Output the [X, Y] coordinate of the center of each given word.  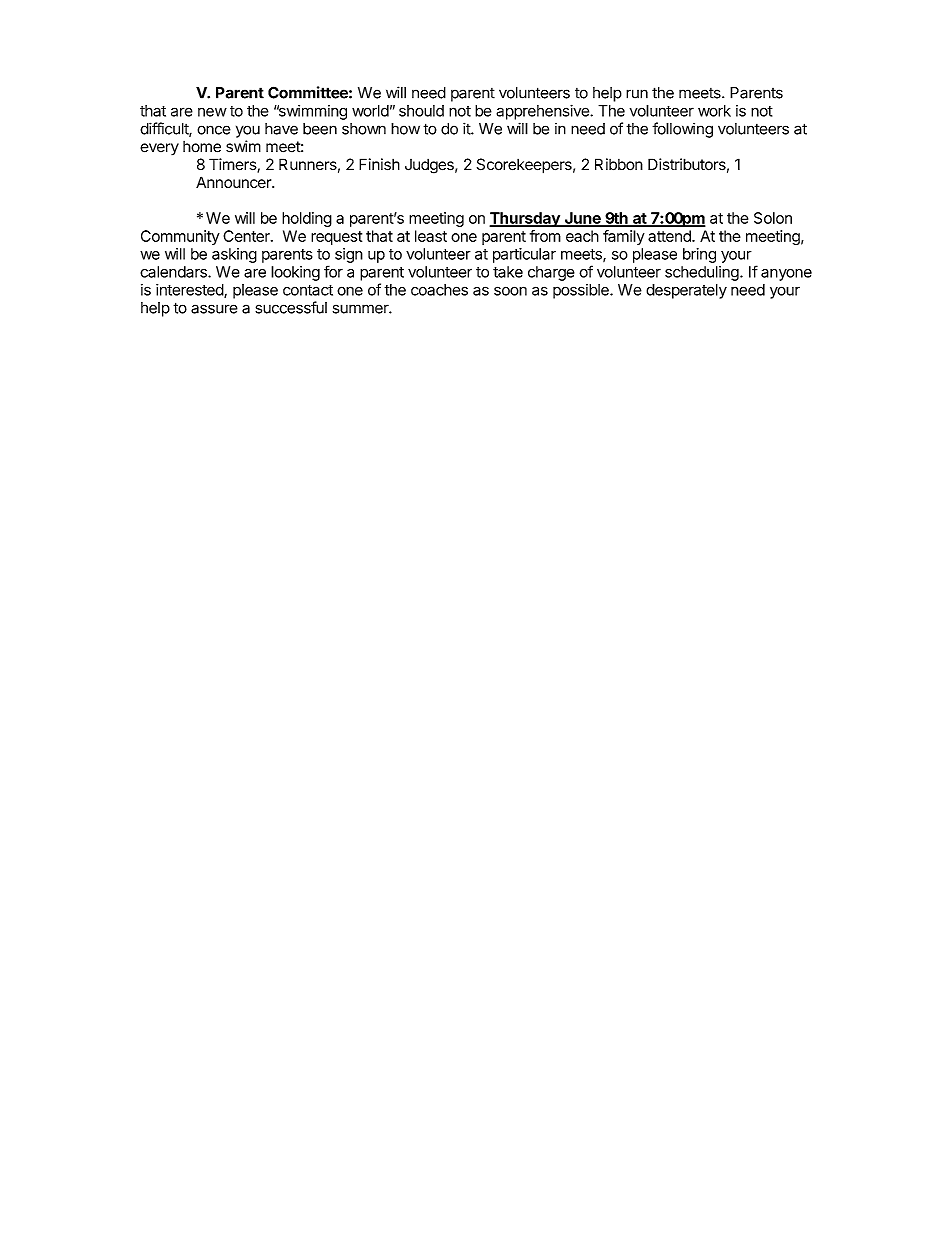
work [714, 111]
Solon [773, 218]
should [421, 111]
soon [510, 291]
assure [214, 309]
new [212, 112]
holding [307, 219]
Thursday [525, 219]
